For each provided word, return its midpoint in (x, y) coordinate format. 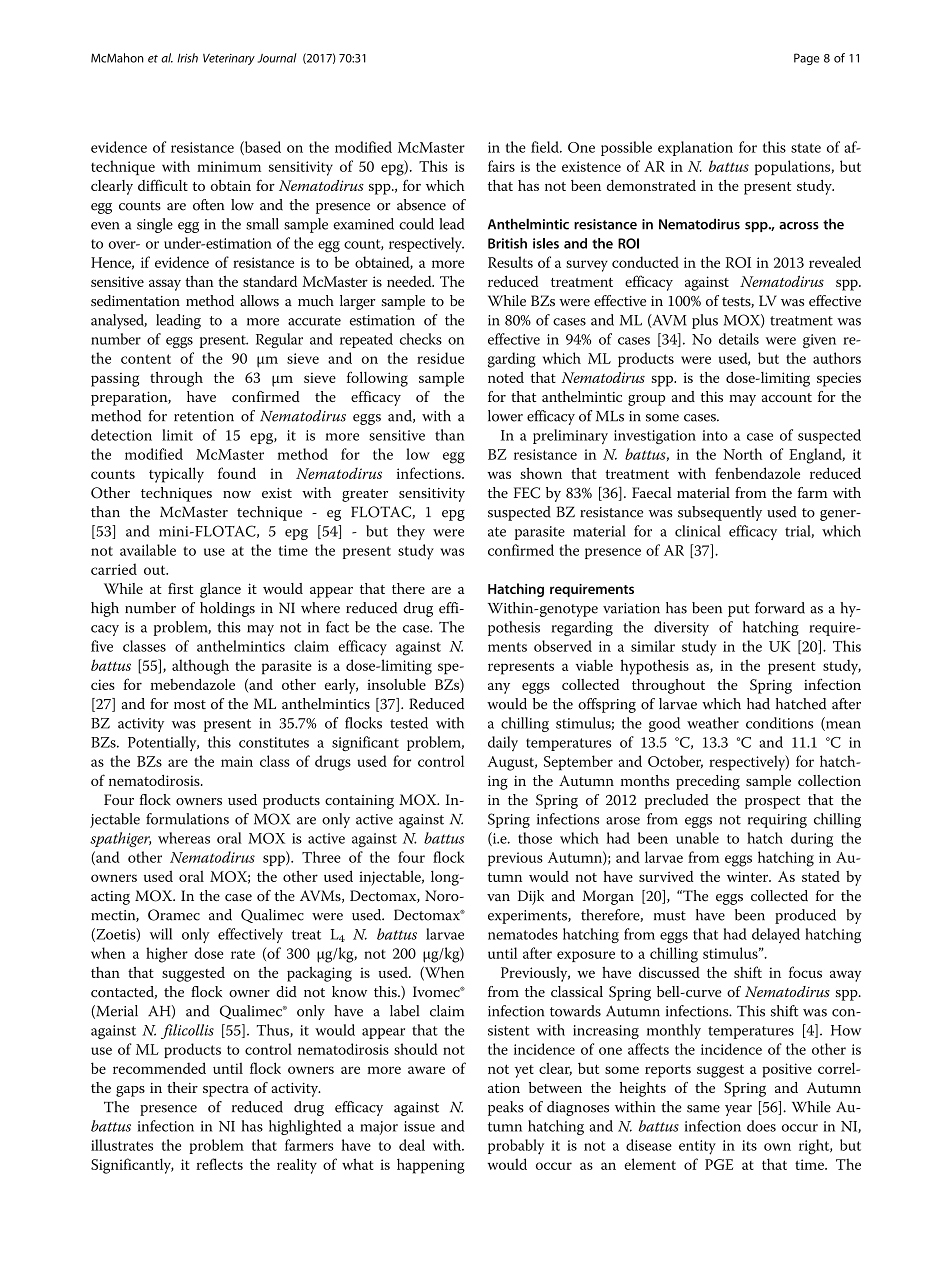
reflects (219, 1164)
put (739, 610)
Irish (188, 58)
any (499, 688)
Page (807, 59)
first (180, 588)
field (546, 147)
